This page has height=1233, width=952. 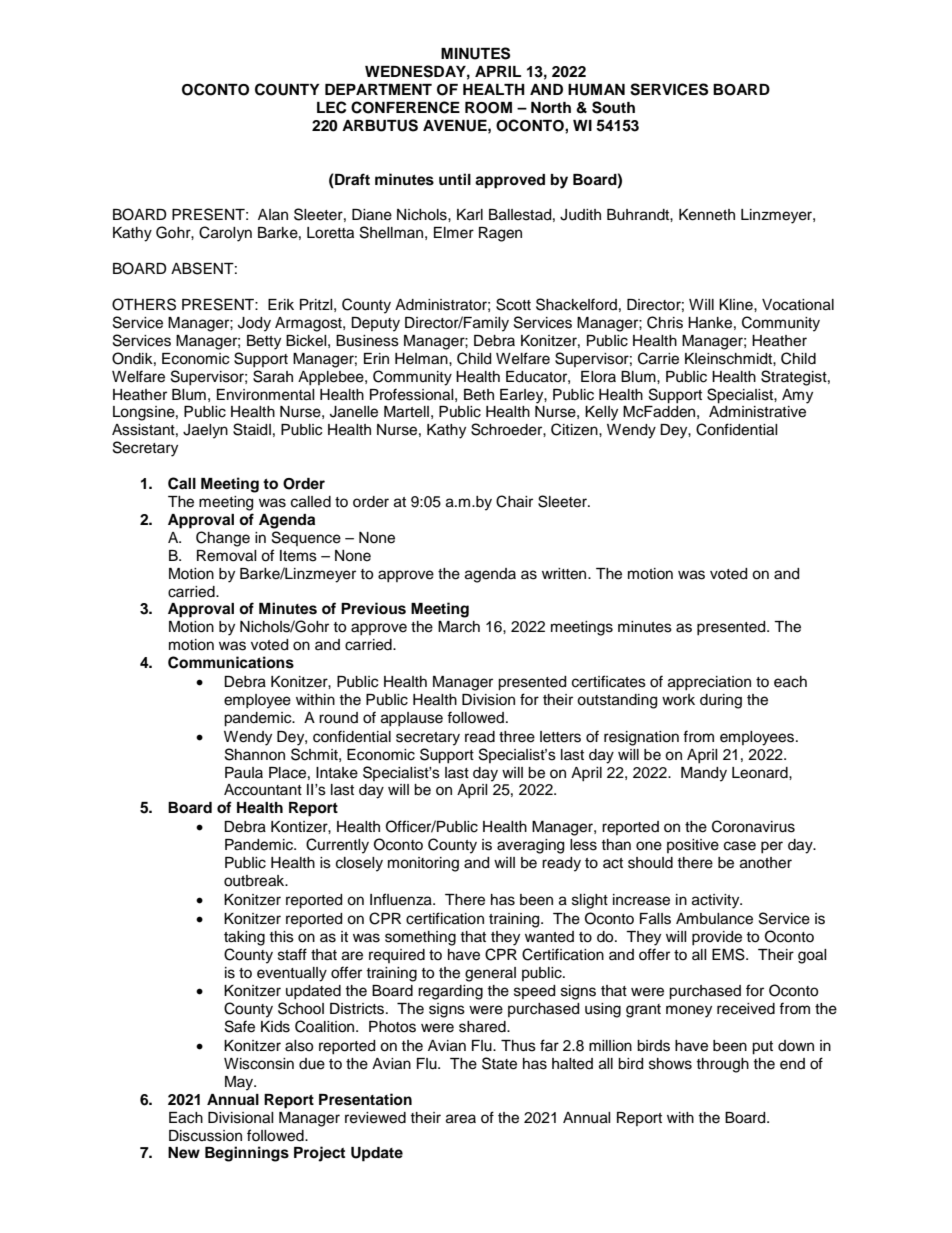 What do you see at coordinates (722, 1065) in the page?
I see `through` at bounding box center [722, 1065].
